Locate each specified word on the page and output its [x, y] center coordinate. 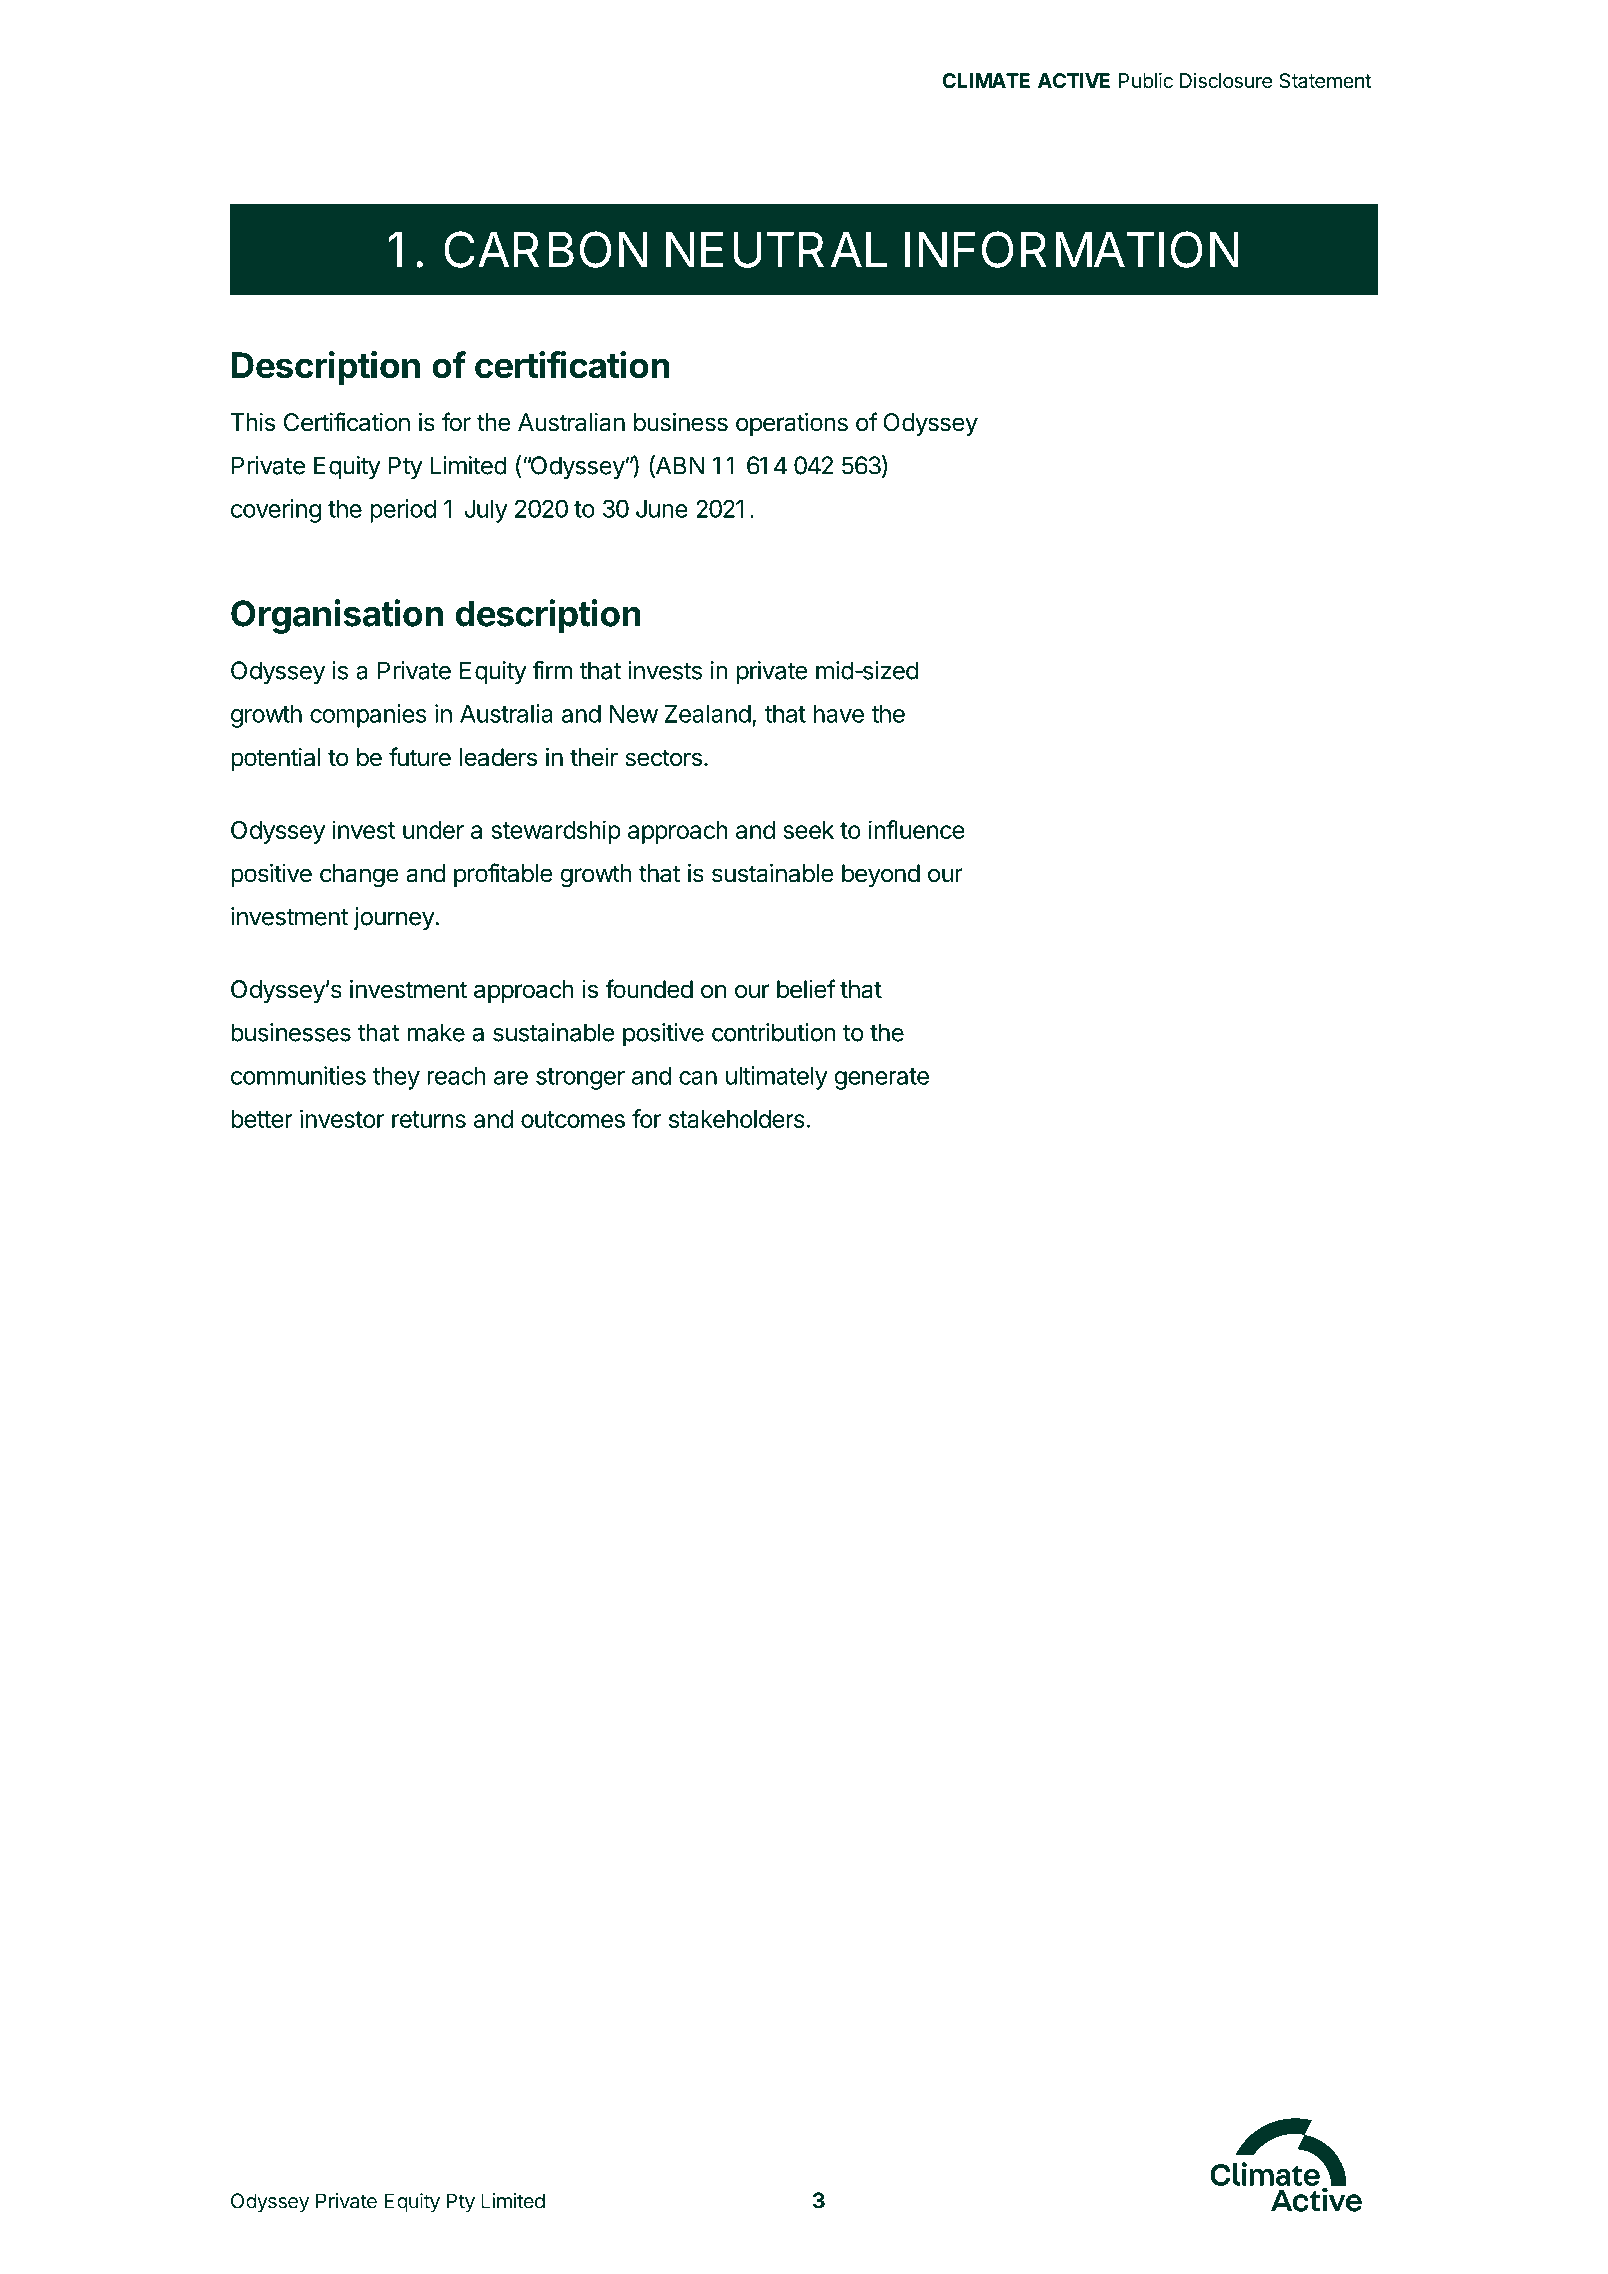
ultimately [777, 1078]
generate [881, 1079]
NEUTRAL [776, 250]
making [1088, 677]
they [396, 1078]
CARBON [545, 249]
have [839, 714]
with [1260, 431]
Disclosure [1226, 81]
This [253, 422]
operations [792, 424]
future [420, 757]
